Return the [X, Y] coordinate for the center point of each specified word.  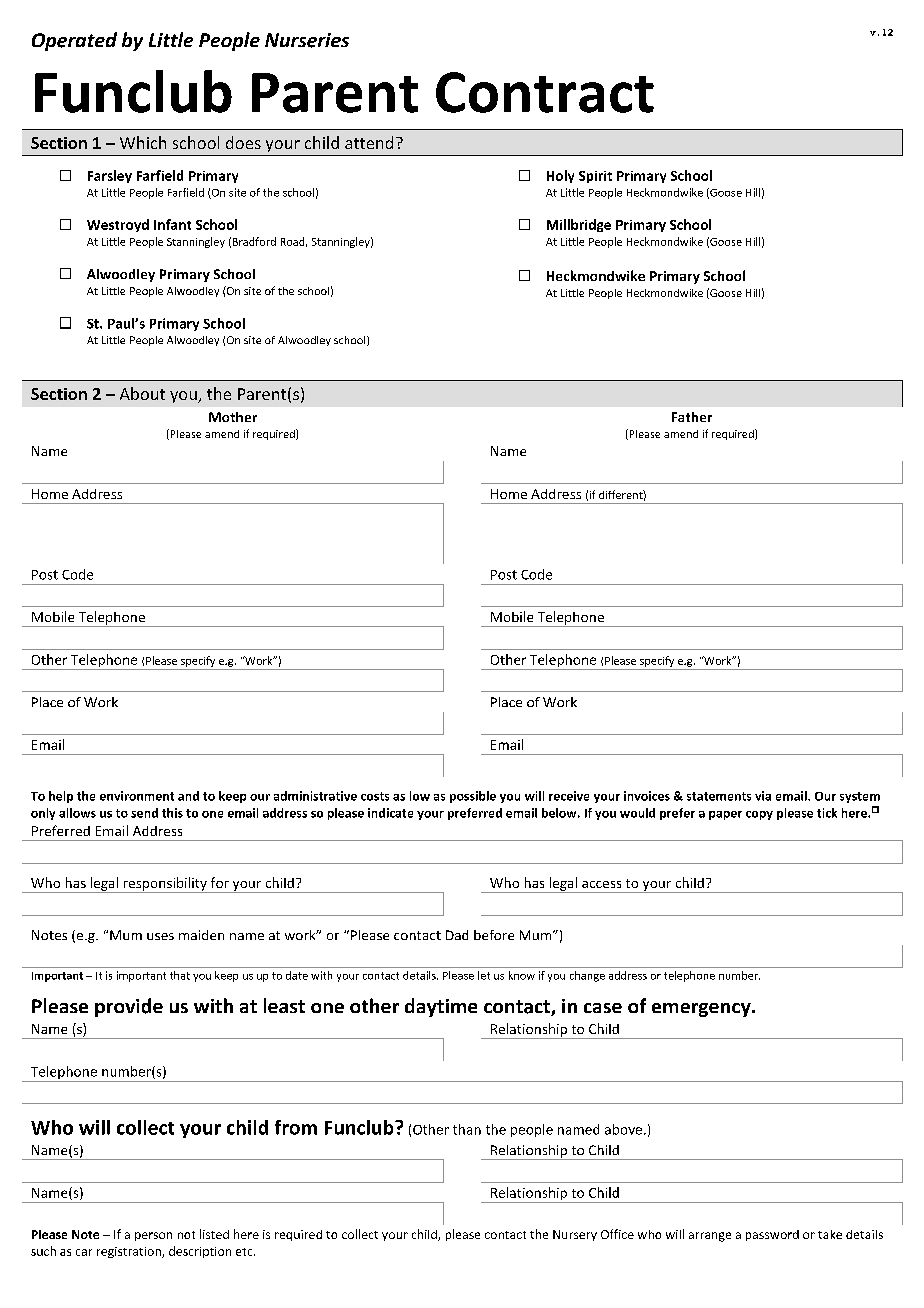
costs [375, 796]
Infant [172, 224]
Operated [74, 41]
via [763, 796]
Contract [545, 92]
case [603, 1008]
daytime [441, 1007]
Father [692, 417]
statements [719, 796]
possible [473, 797]
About [142, 393]
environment [137, 796]
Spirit [595, 177]
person [153, 1236]
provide [129, 1007]
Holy [560, 176]
